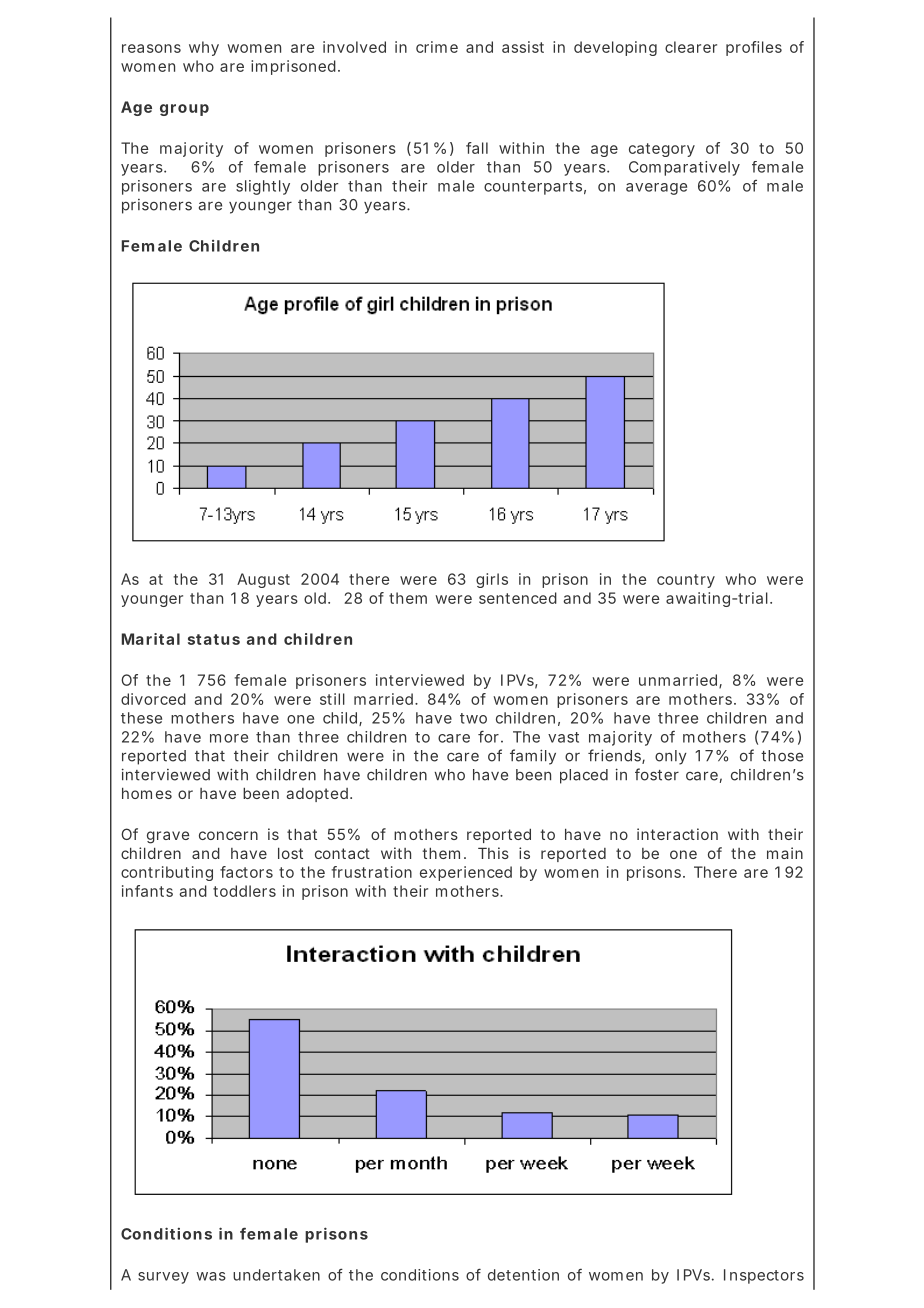  Describe the element at coordinates (228, 835) in the page. I see `concern` at that location.
